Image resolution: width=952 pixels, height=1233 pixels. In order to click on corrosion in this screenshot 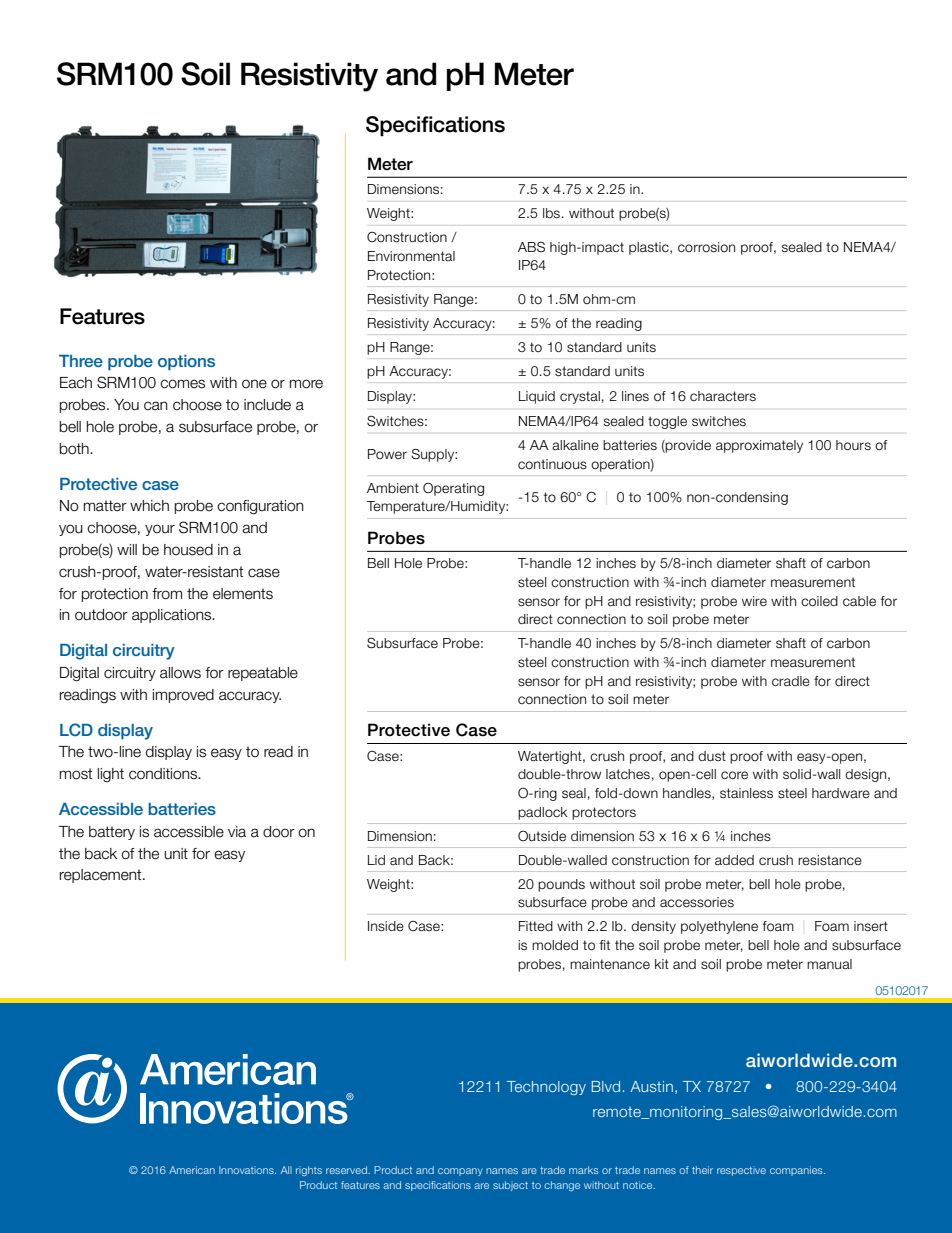, I will do `click(706, 247)`.
